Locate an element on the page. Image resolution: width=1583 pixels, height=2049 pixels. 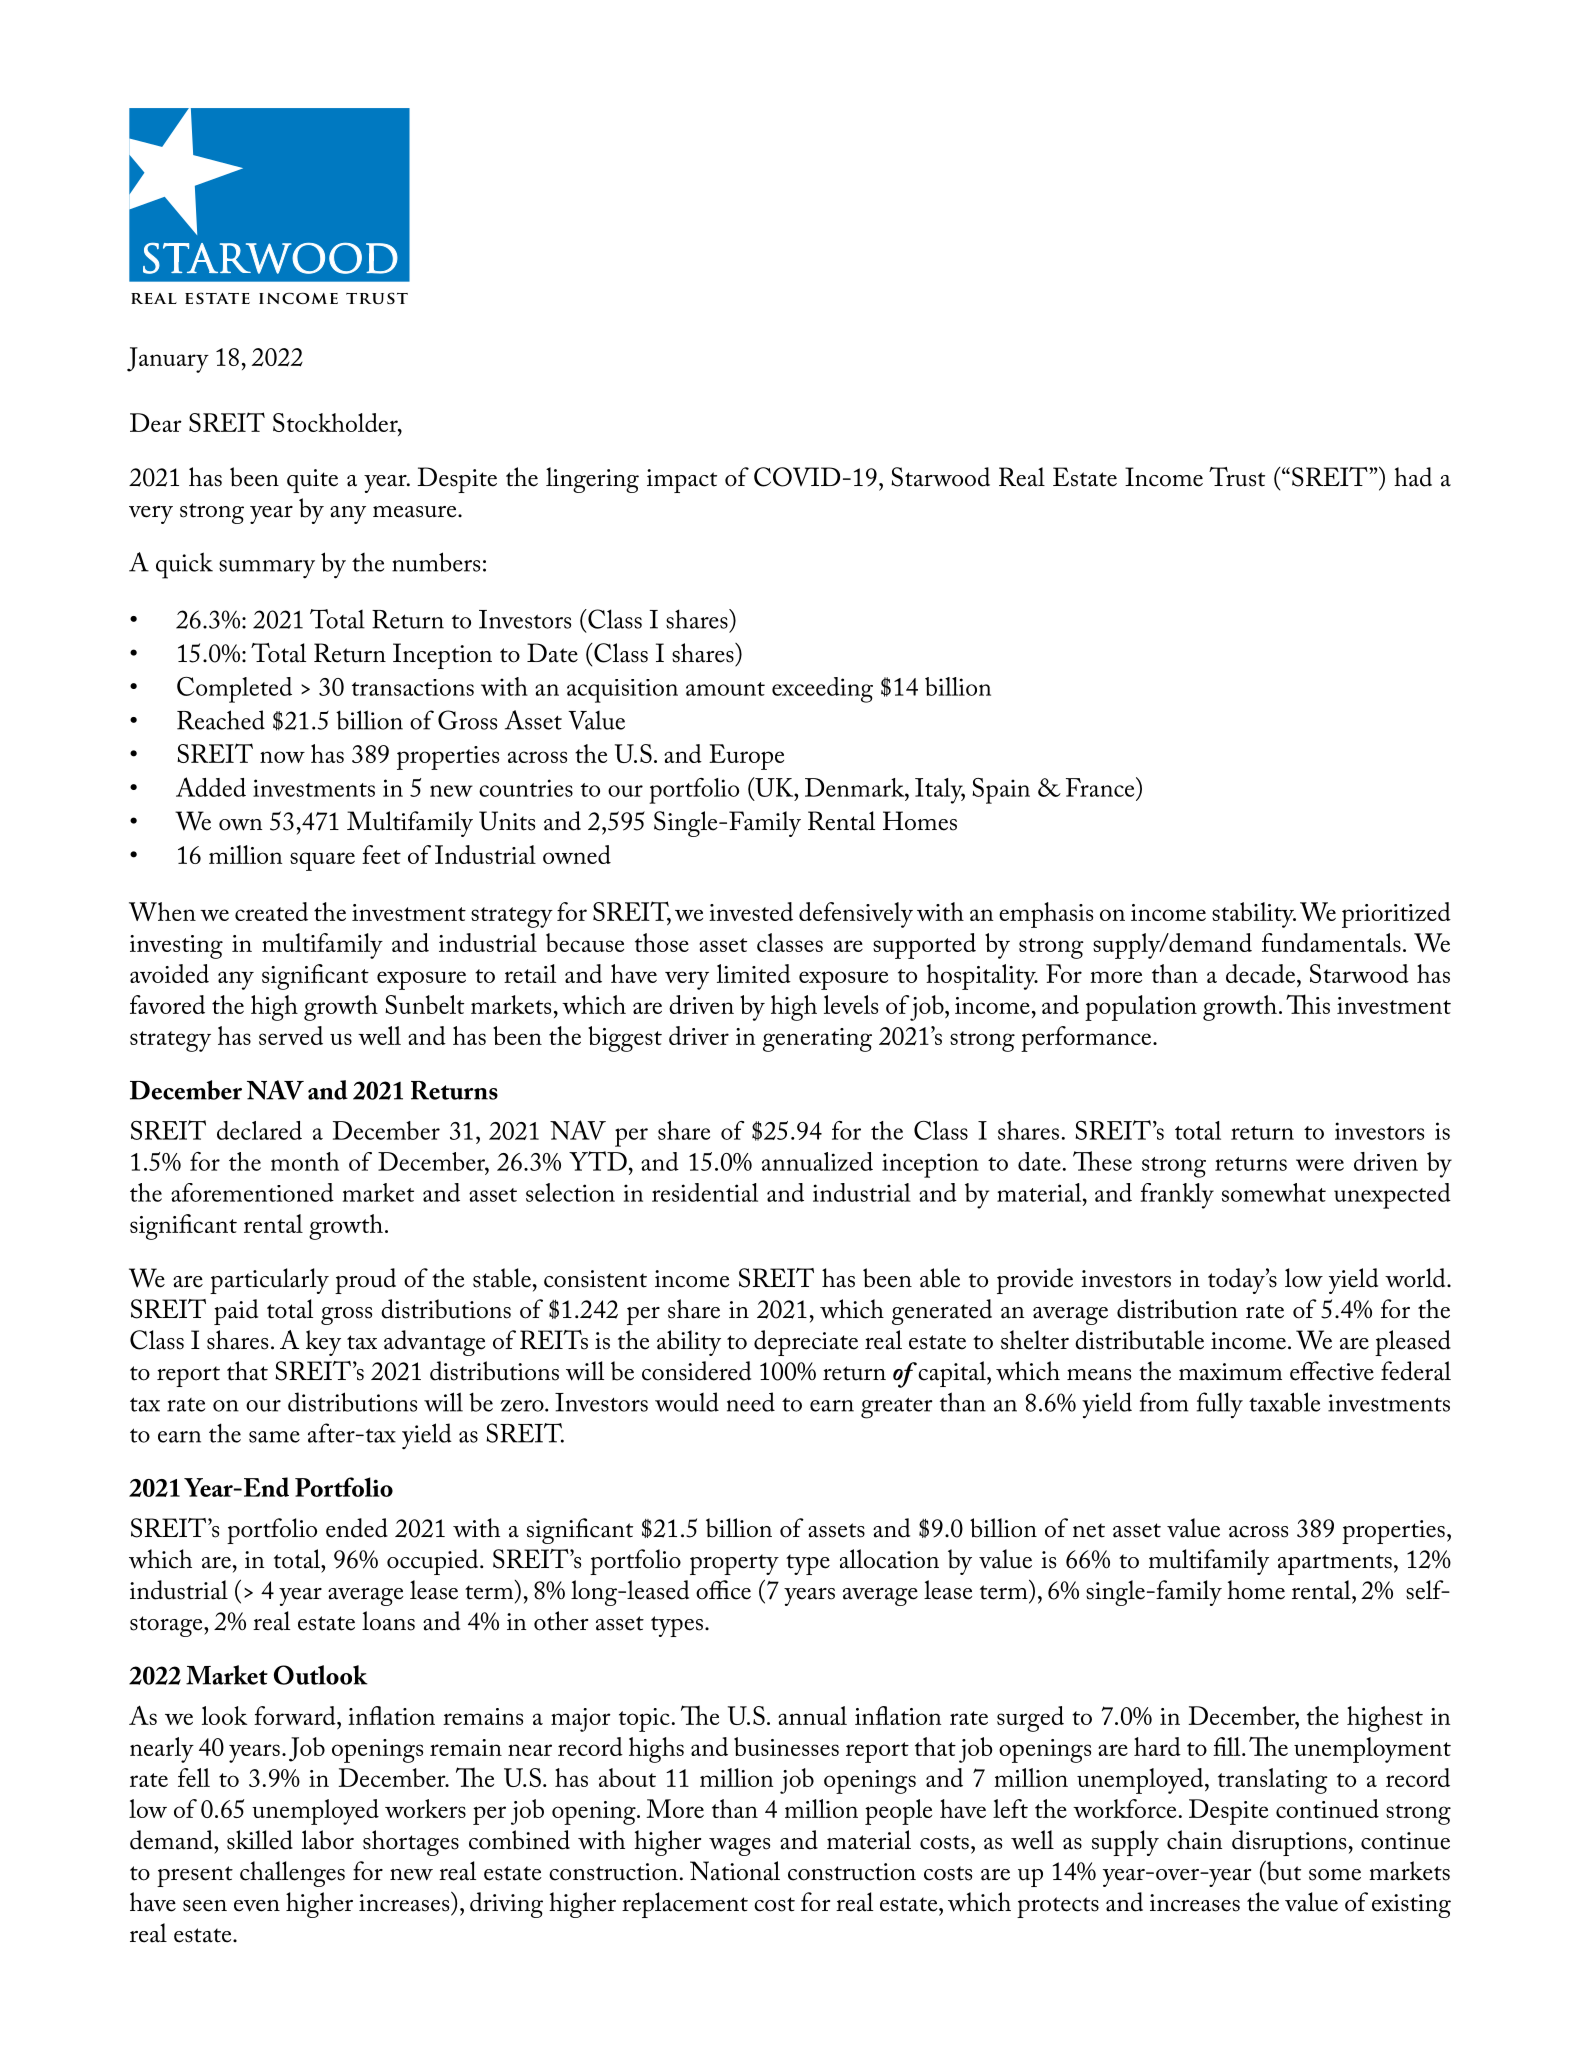
France is located at coordinates (1101, 787).
